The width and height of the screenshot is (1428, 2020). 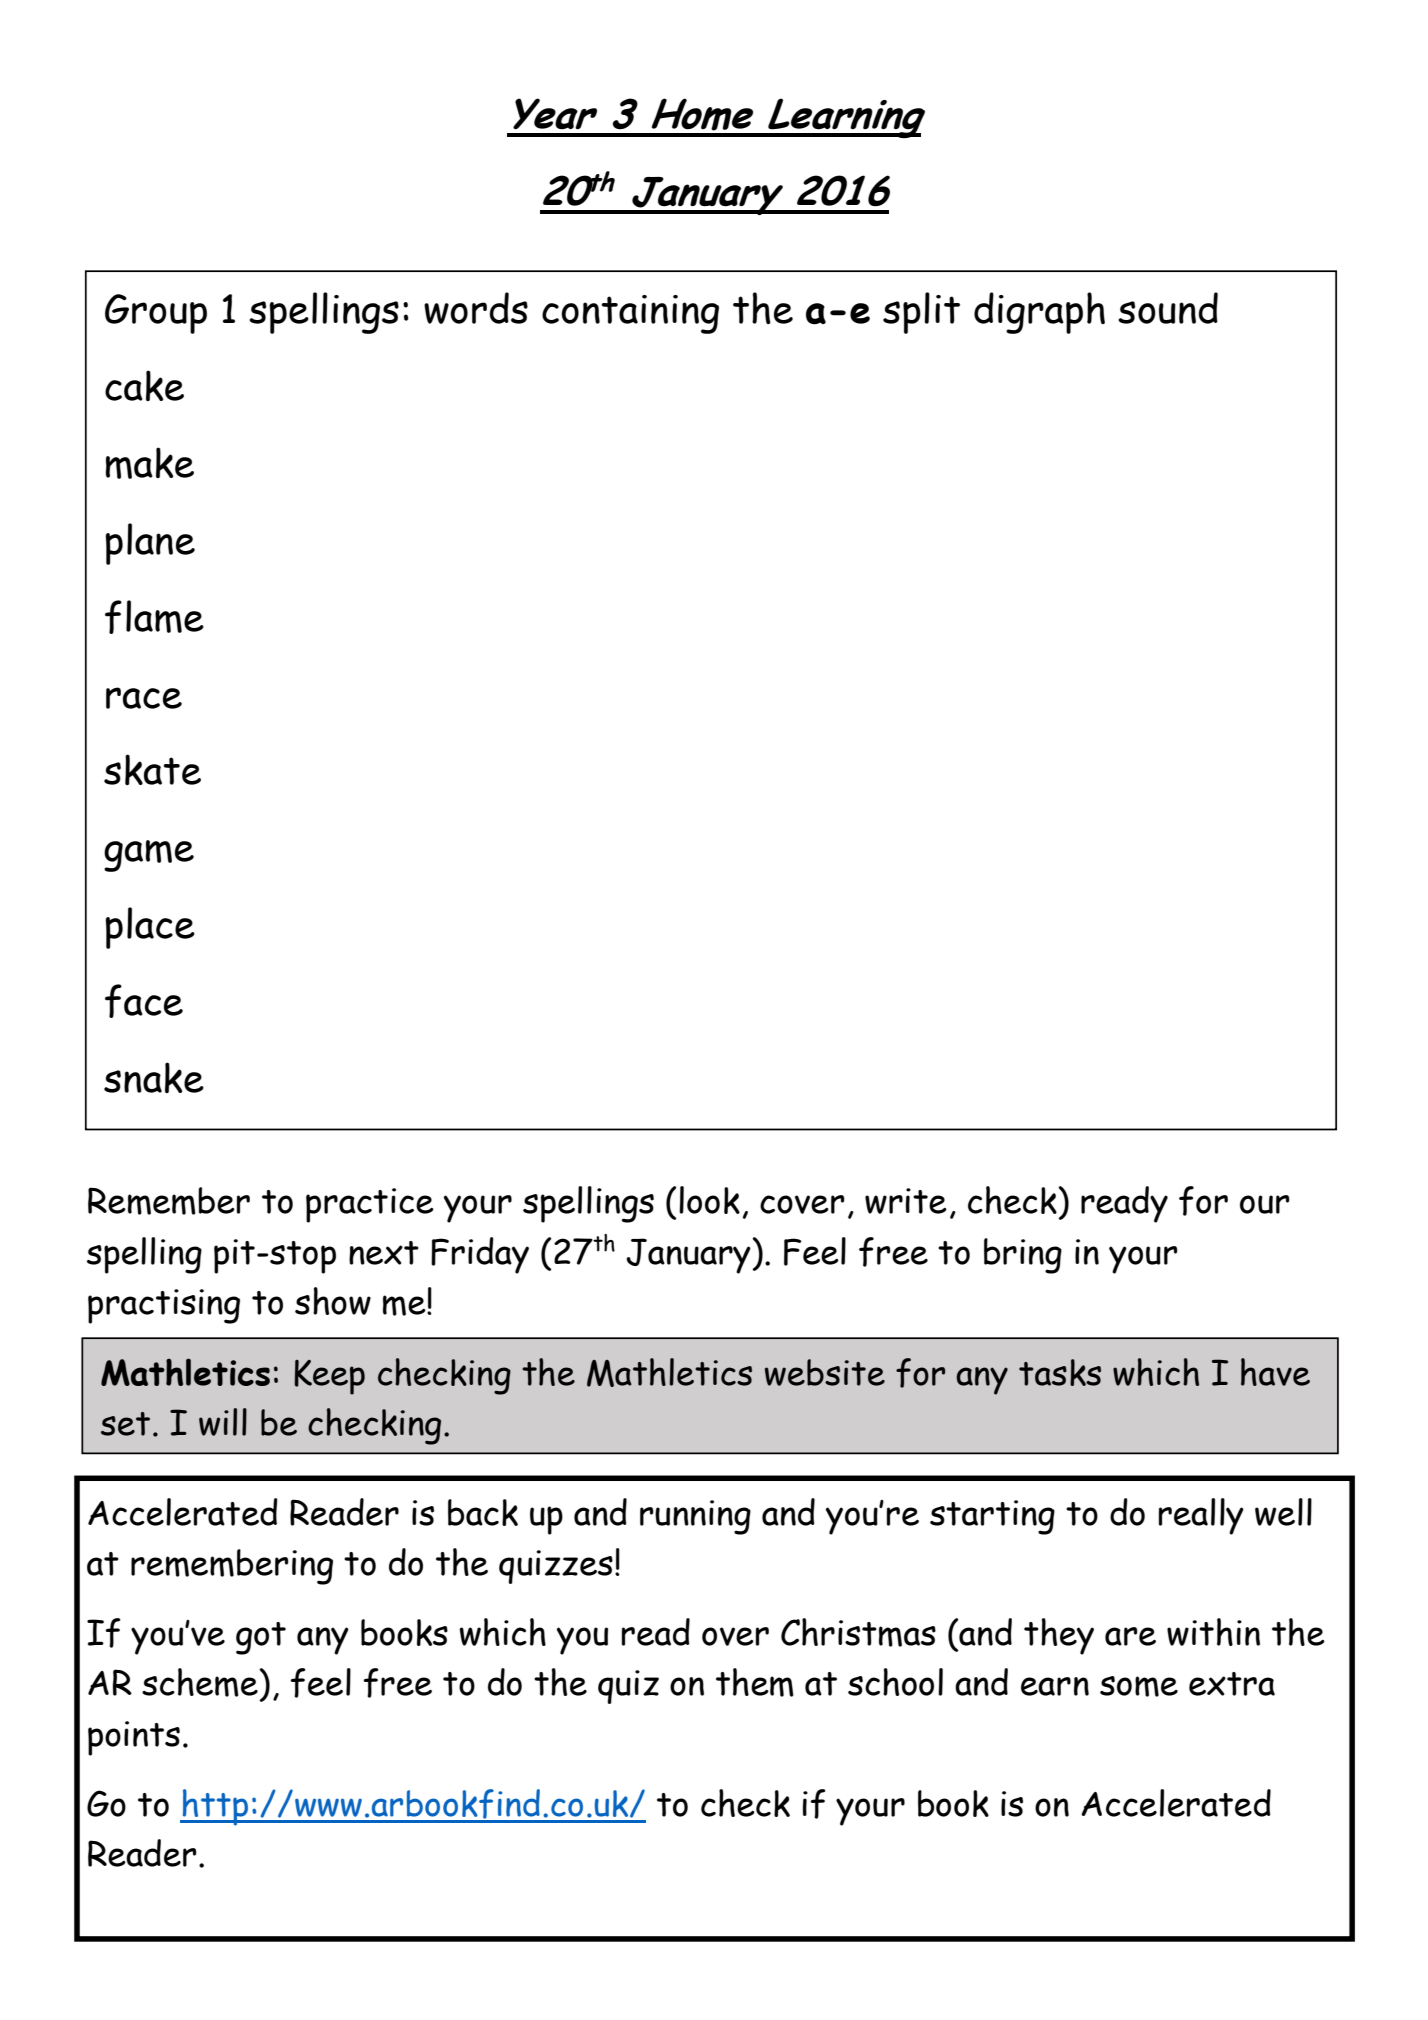 I want to click on containing, so click(x=630, y=314).
